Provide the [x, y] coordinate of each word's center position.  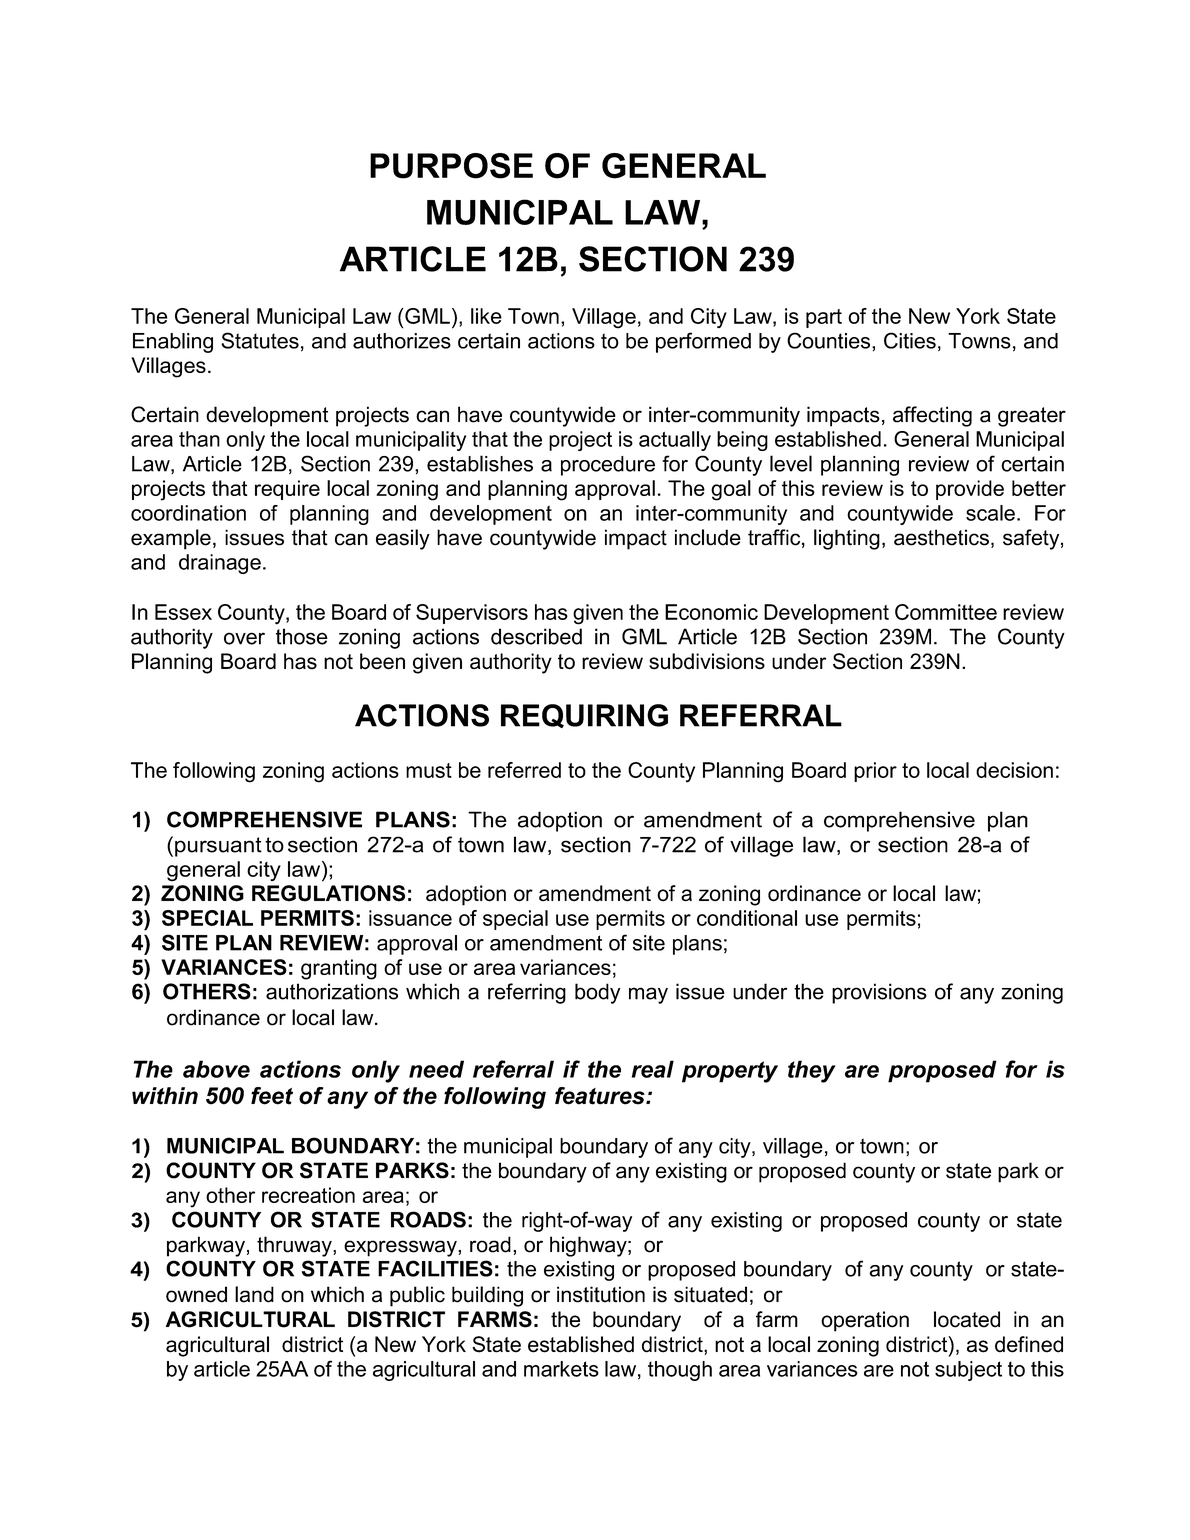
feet [272, 1096]
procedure [608, 466]
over [244, 638]
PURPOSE [451, 166]
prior [875, 772]
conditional [747, 918]
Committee [946, 612]
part [824, 318]
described [536, 636]
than [199, 439]
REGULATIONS [328, 893]
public [417, 1296]
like [486, 316]
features [601, 1096]
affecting [932, 416]
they [812, 1071]
